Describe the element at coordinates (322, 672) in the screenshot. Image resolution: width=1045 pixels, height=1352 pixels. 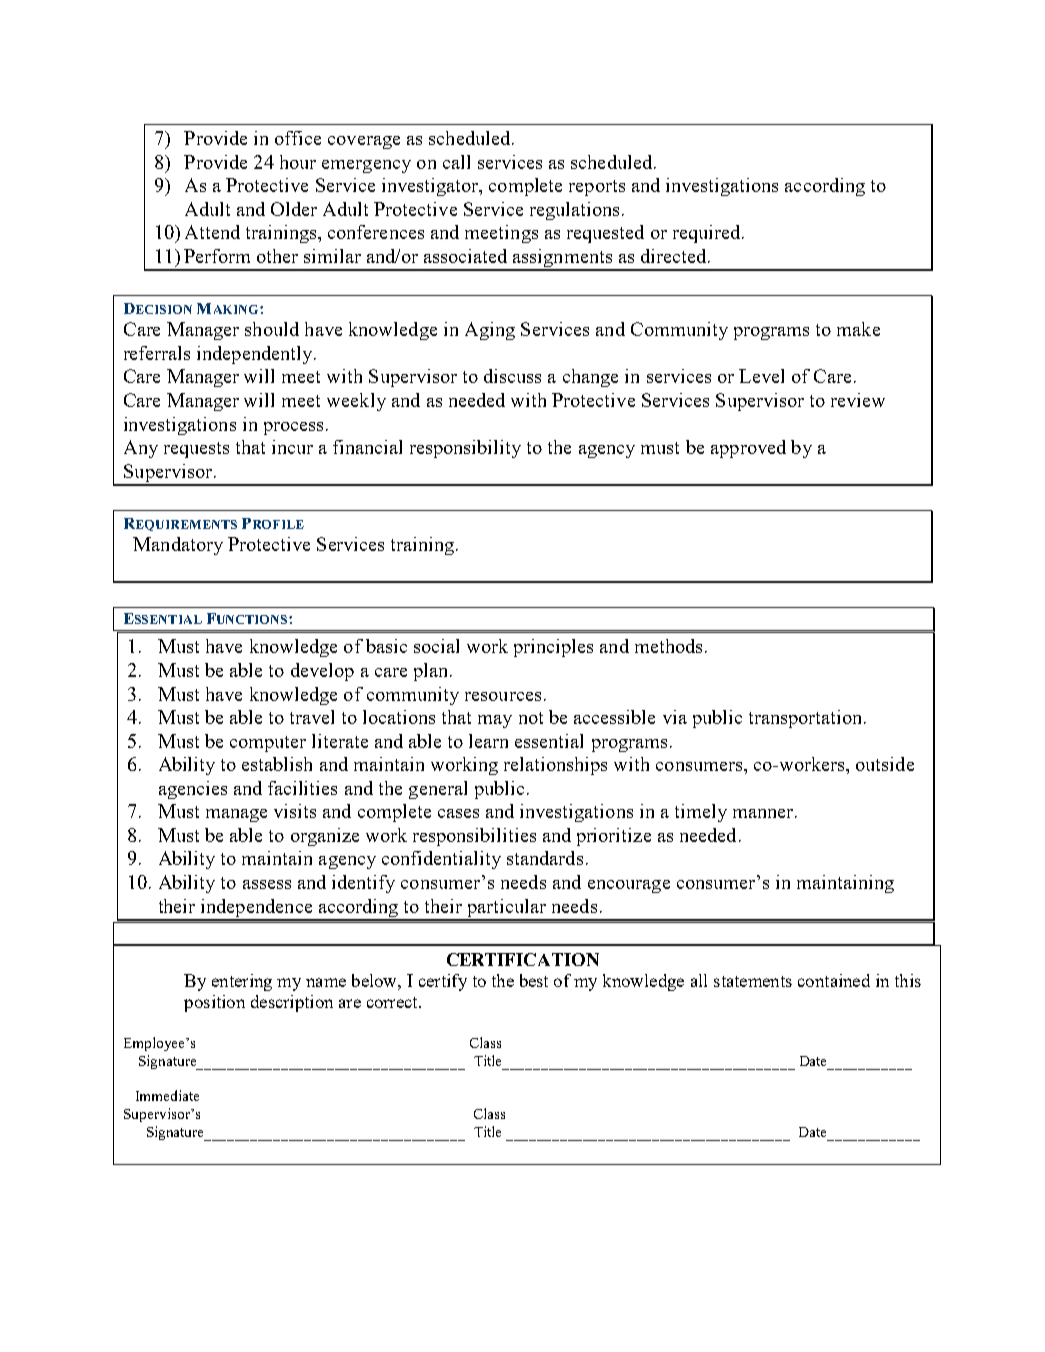
I see `develop` at that location.
